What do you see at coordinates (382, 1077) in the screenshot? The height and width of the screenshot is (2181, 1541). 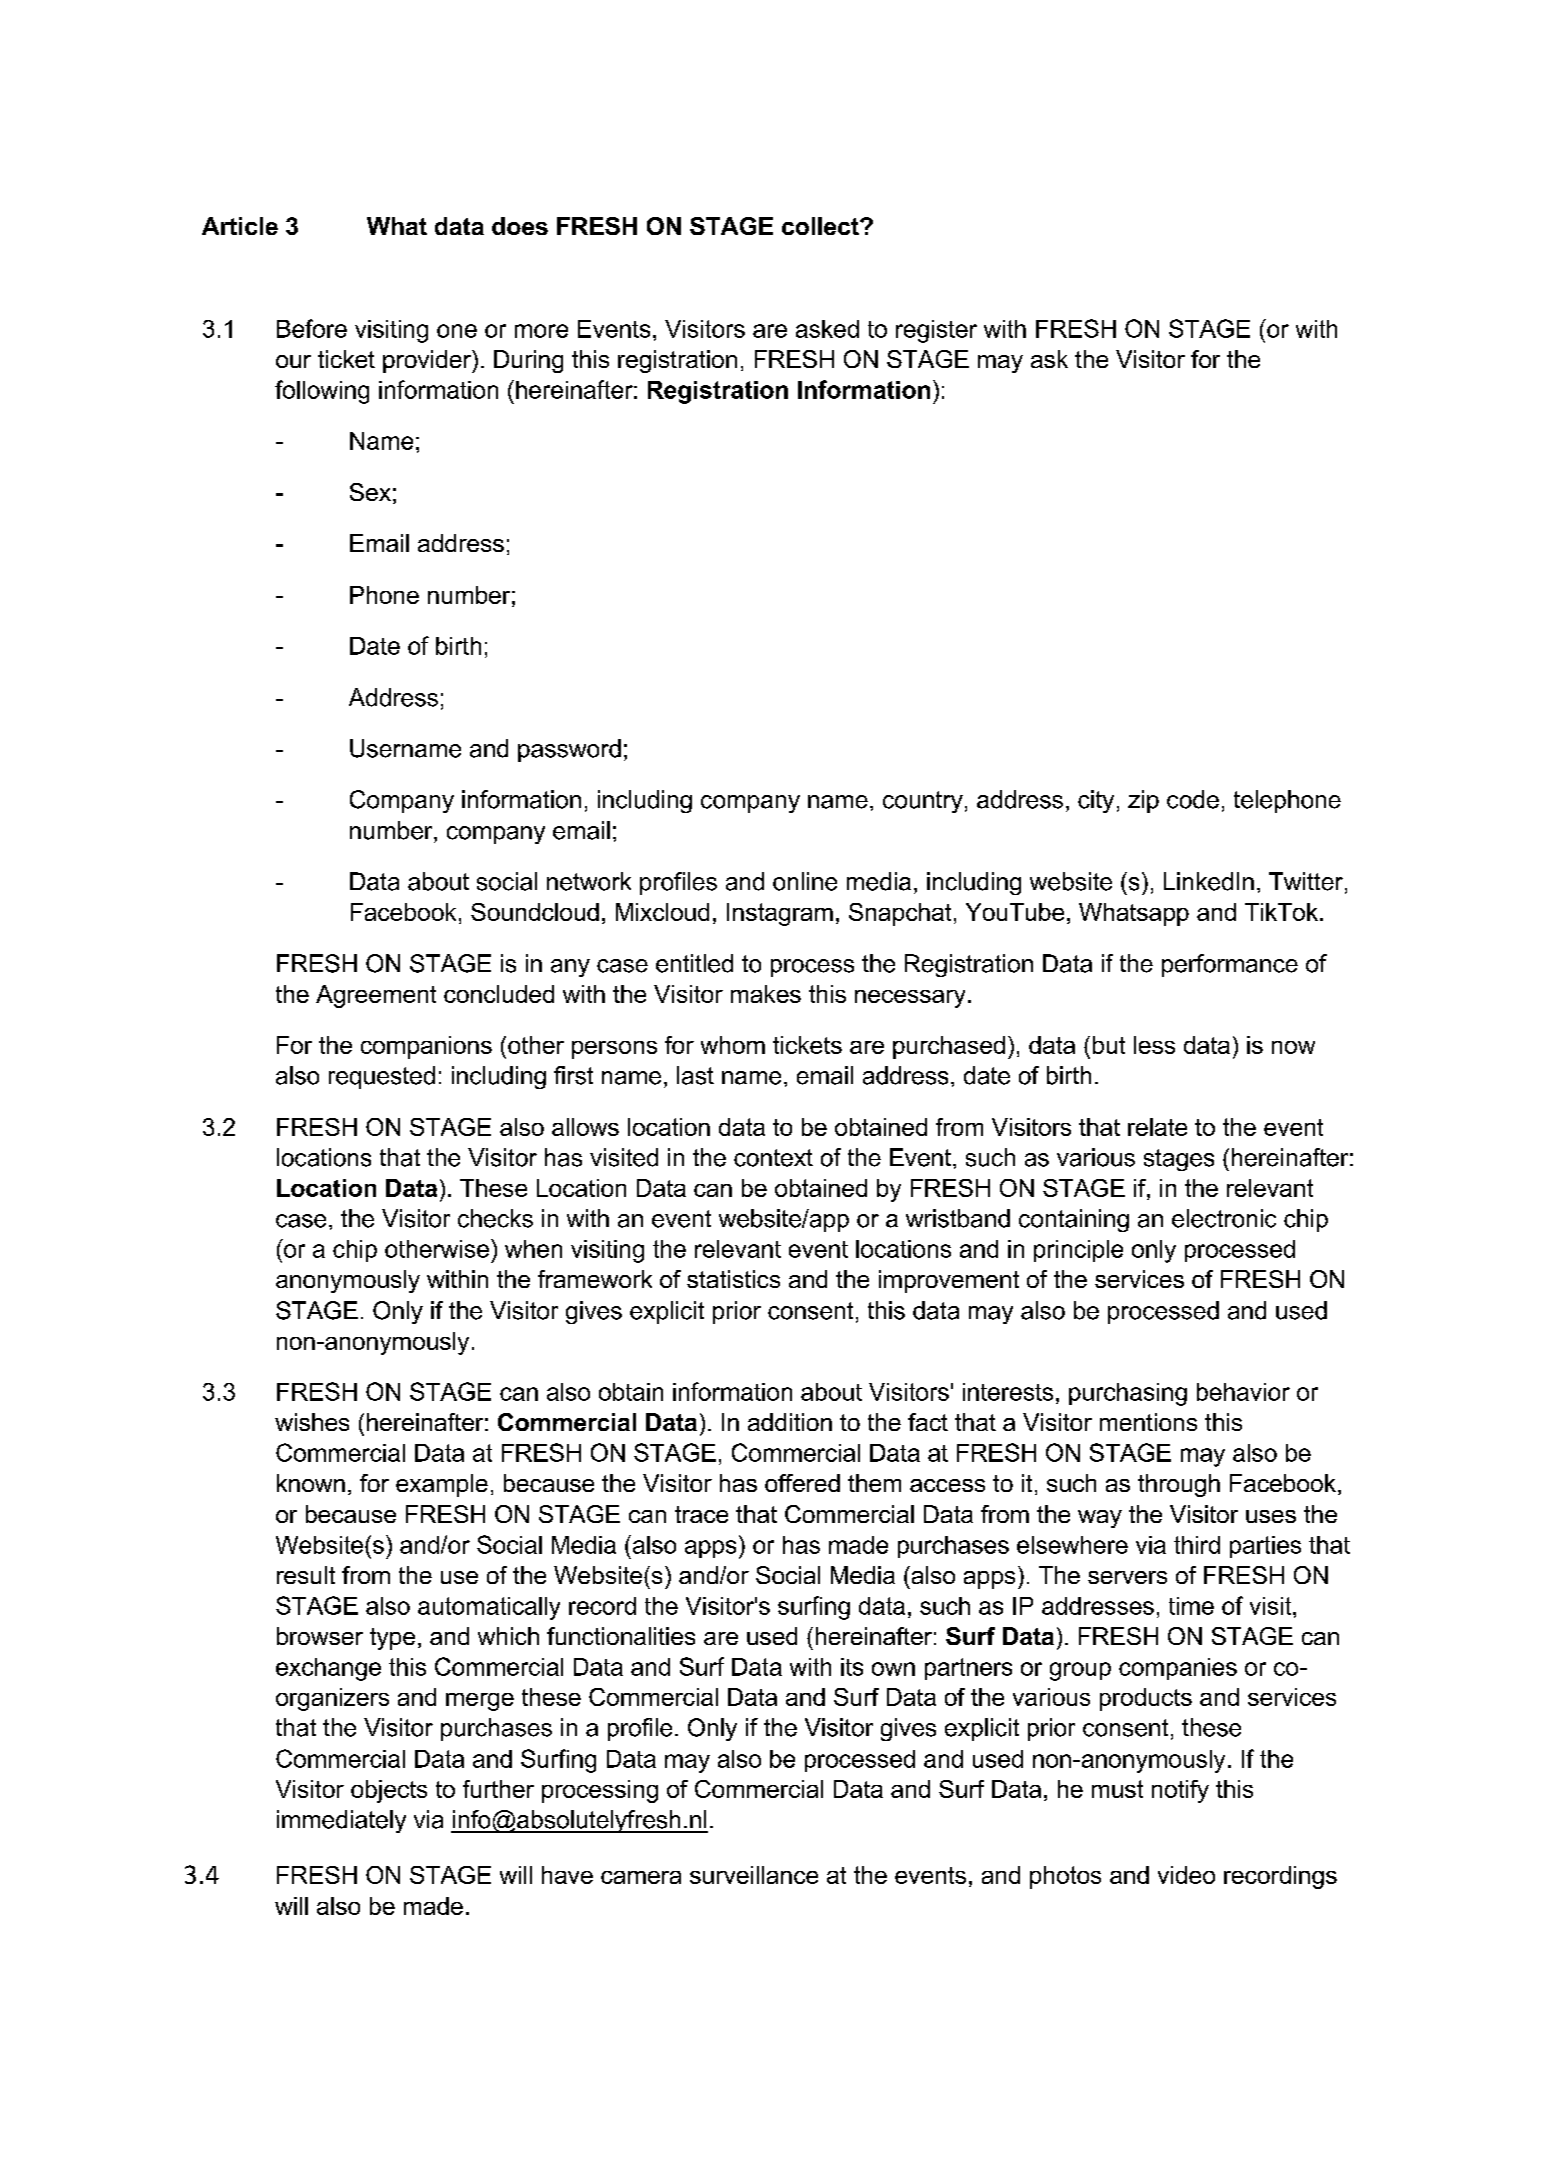 I see `requested` at bounding box center [382, 1077].
